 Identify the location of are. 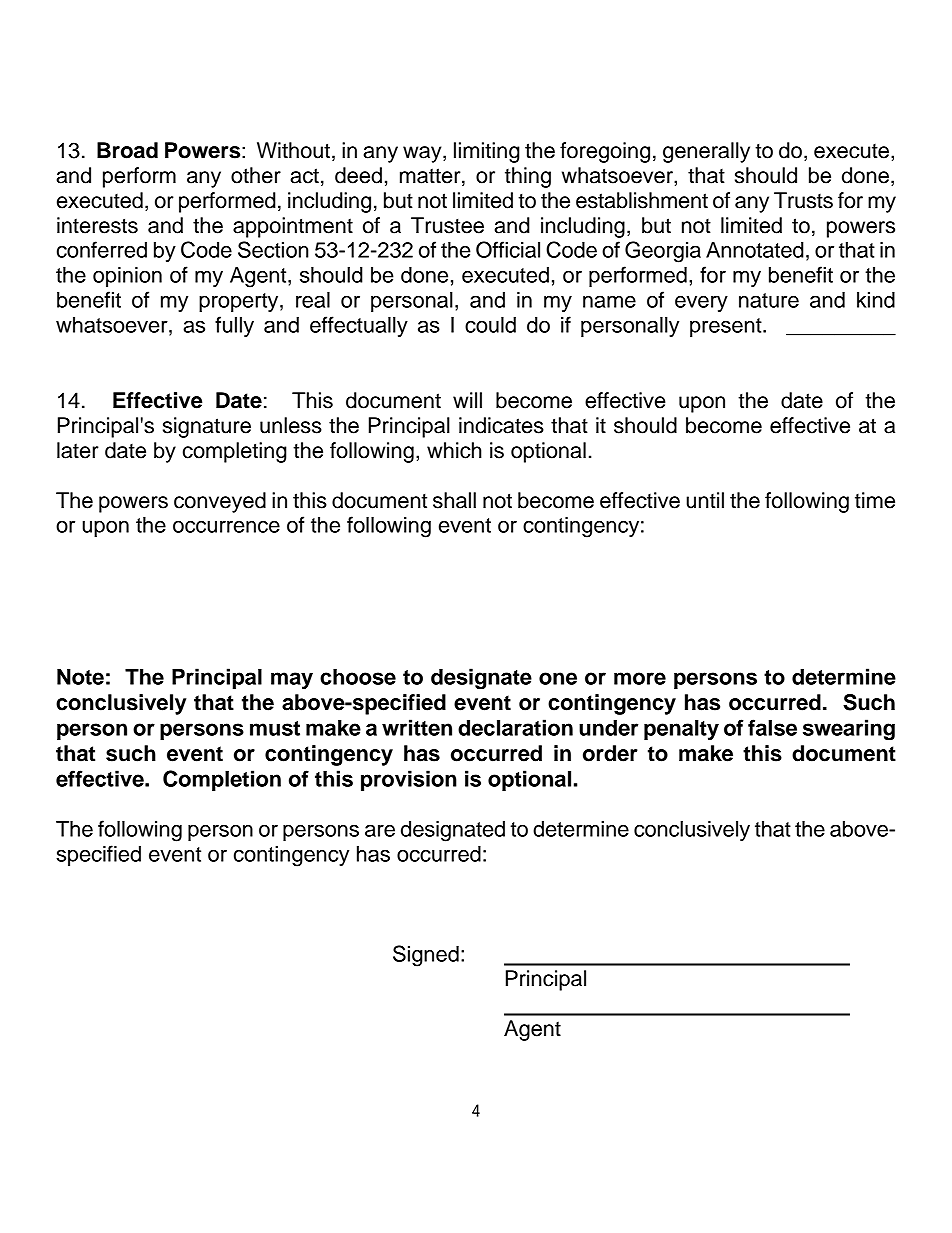
(380, 830).
